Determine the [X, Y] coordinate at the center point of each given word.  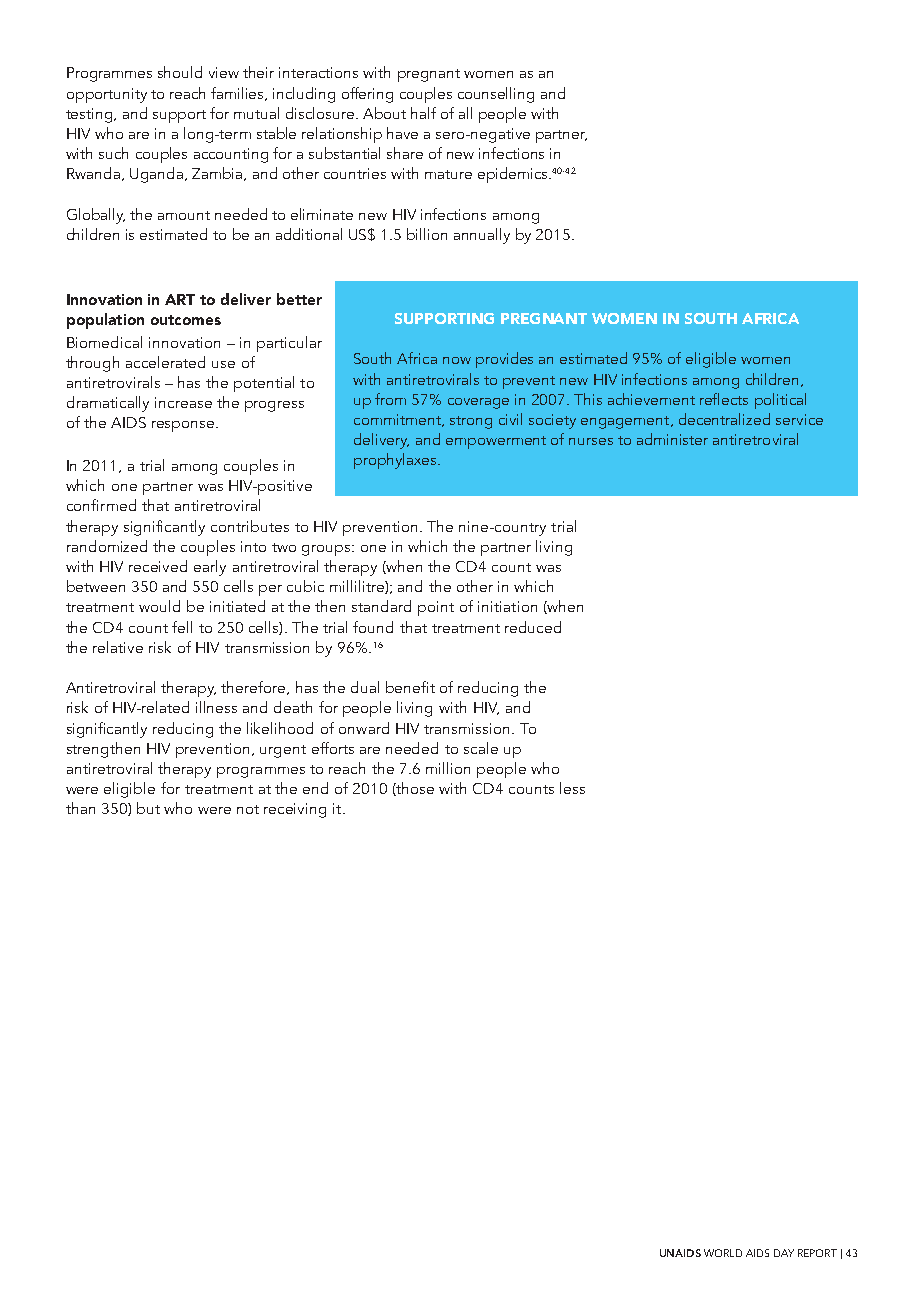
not [248, 809]
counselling [496, 95]
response [184, 426]
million [448, 768]
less [572, 788]
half [423, 113]
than [80, 808]
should [180, 72]
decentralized [724, 419]
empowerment [496, 442]
